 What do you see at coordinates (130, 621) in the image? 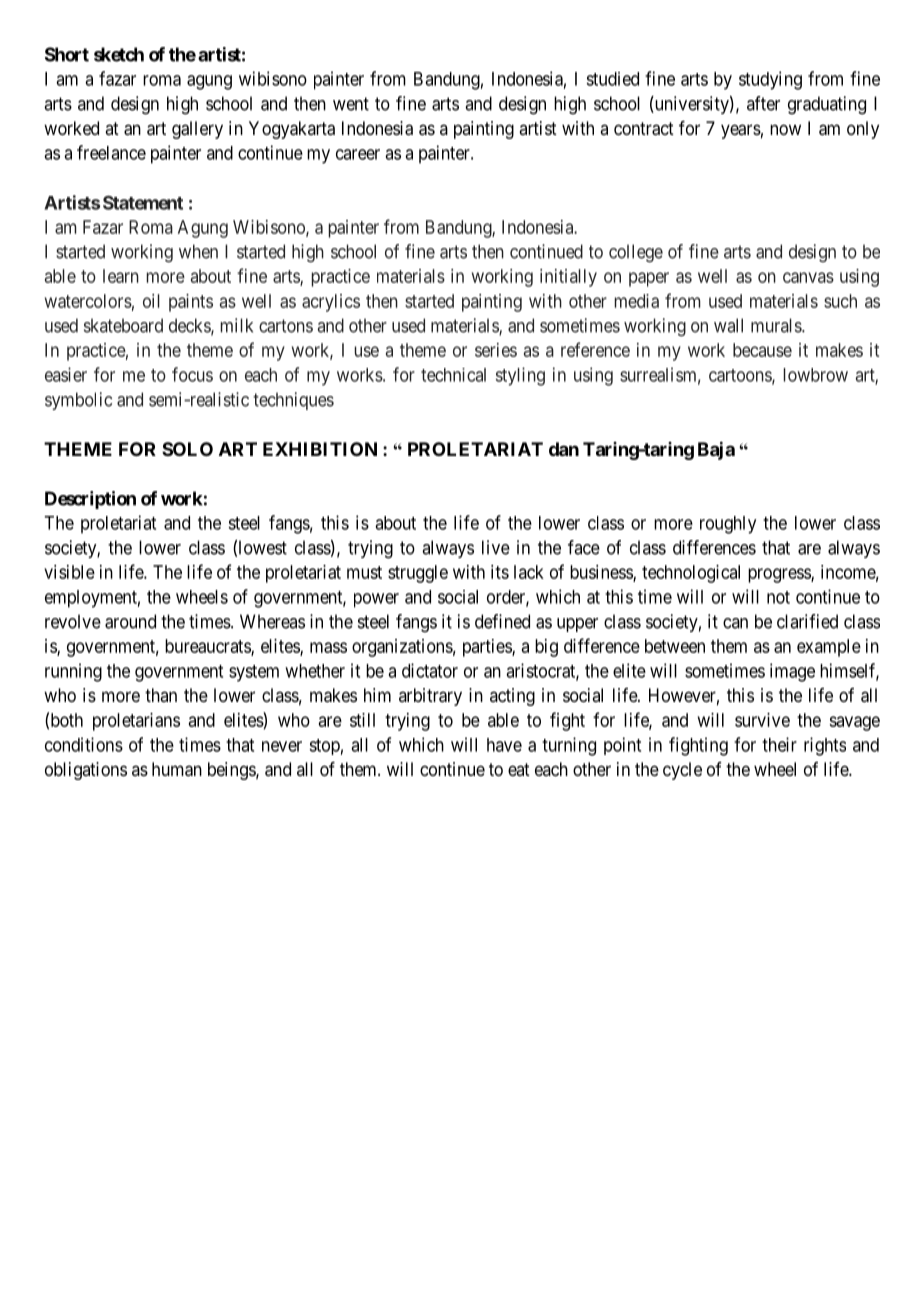
I see `around` at bounding box center [130, 621].
